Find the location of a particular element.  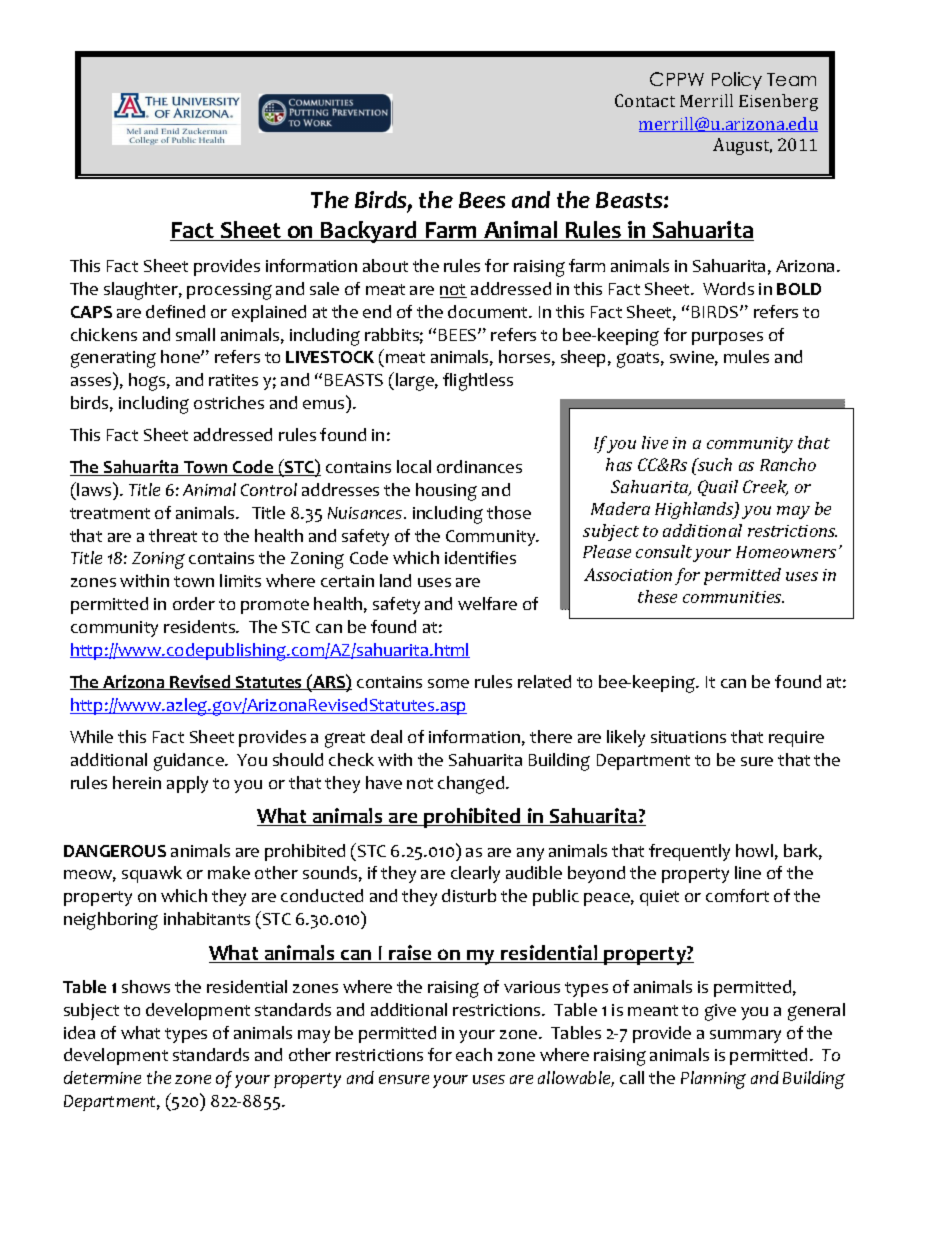

Backyard is located at coordinates (369, 232).
